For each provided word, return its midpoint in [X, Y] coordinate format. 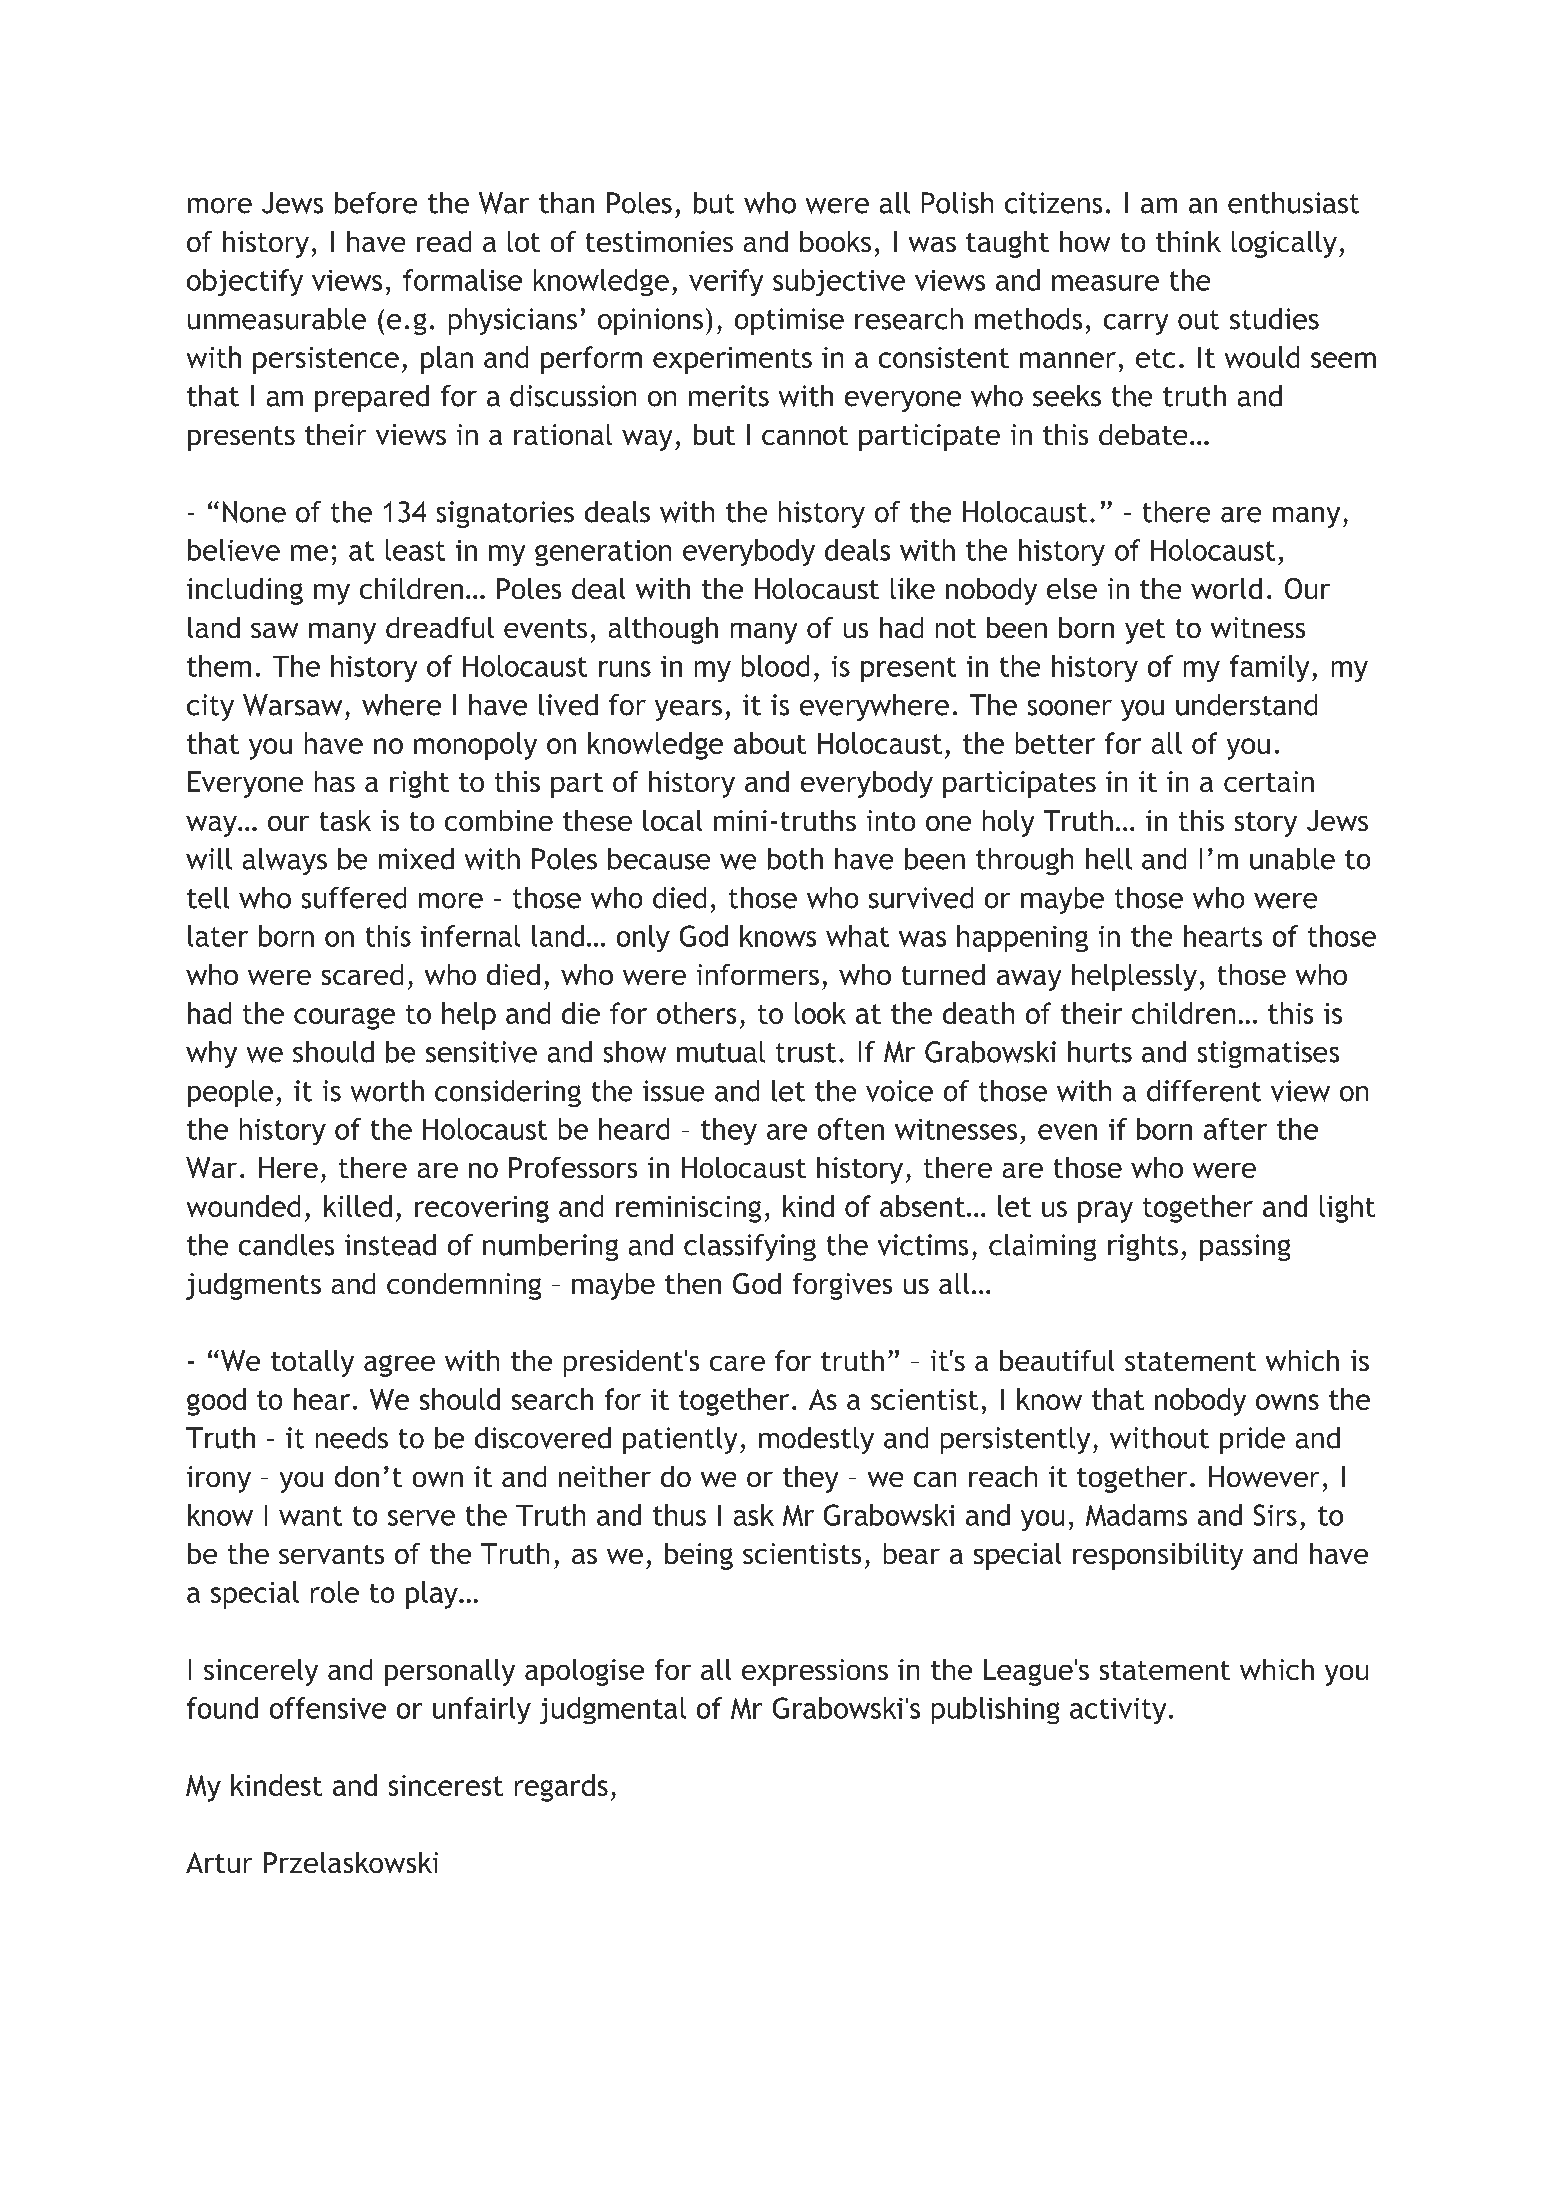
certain [1269, 781]
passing [1245, 1247]
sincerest [446, 1785]
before [376, 203]
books [835, 241]
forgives [842, 1286]
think [1188, 241]
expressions [815, 1672]
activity [1118, 1711]
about [770, 743]
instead [390, 1245]
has [335, 781]
